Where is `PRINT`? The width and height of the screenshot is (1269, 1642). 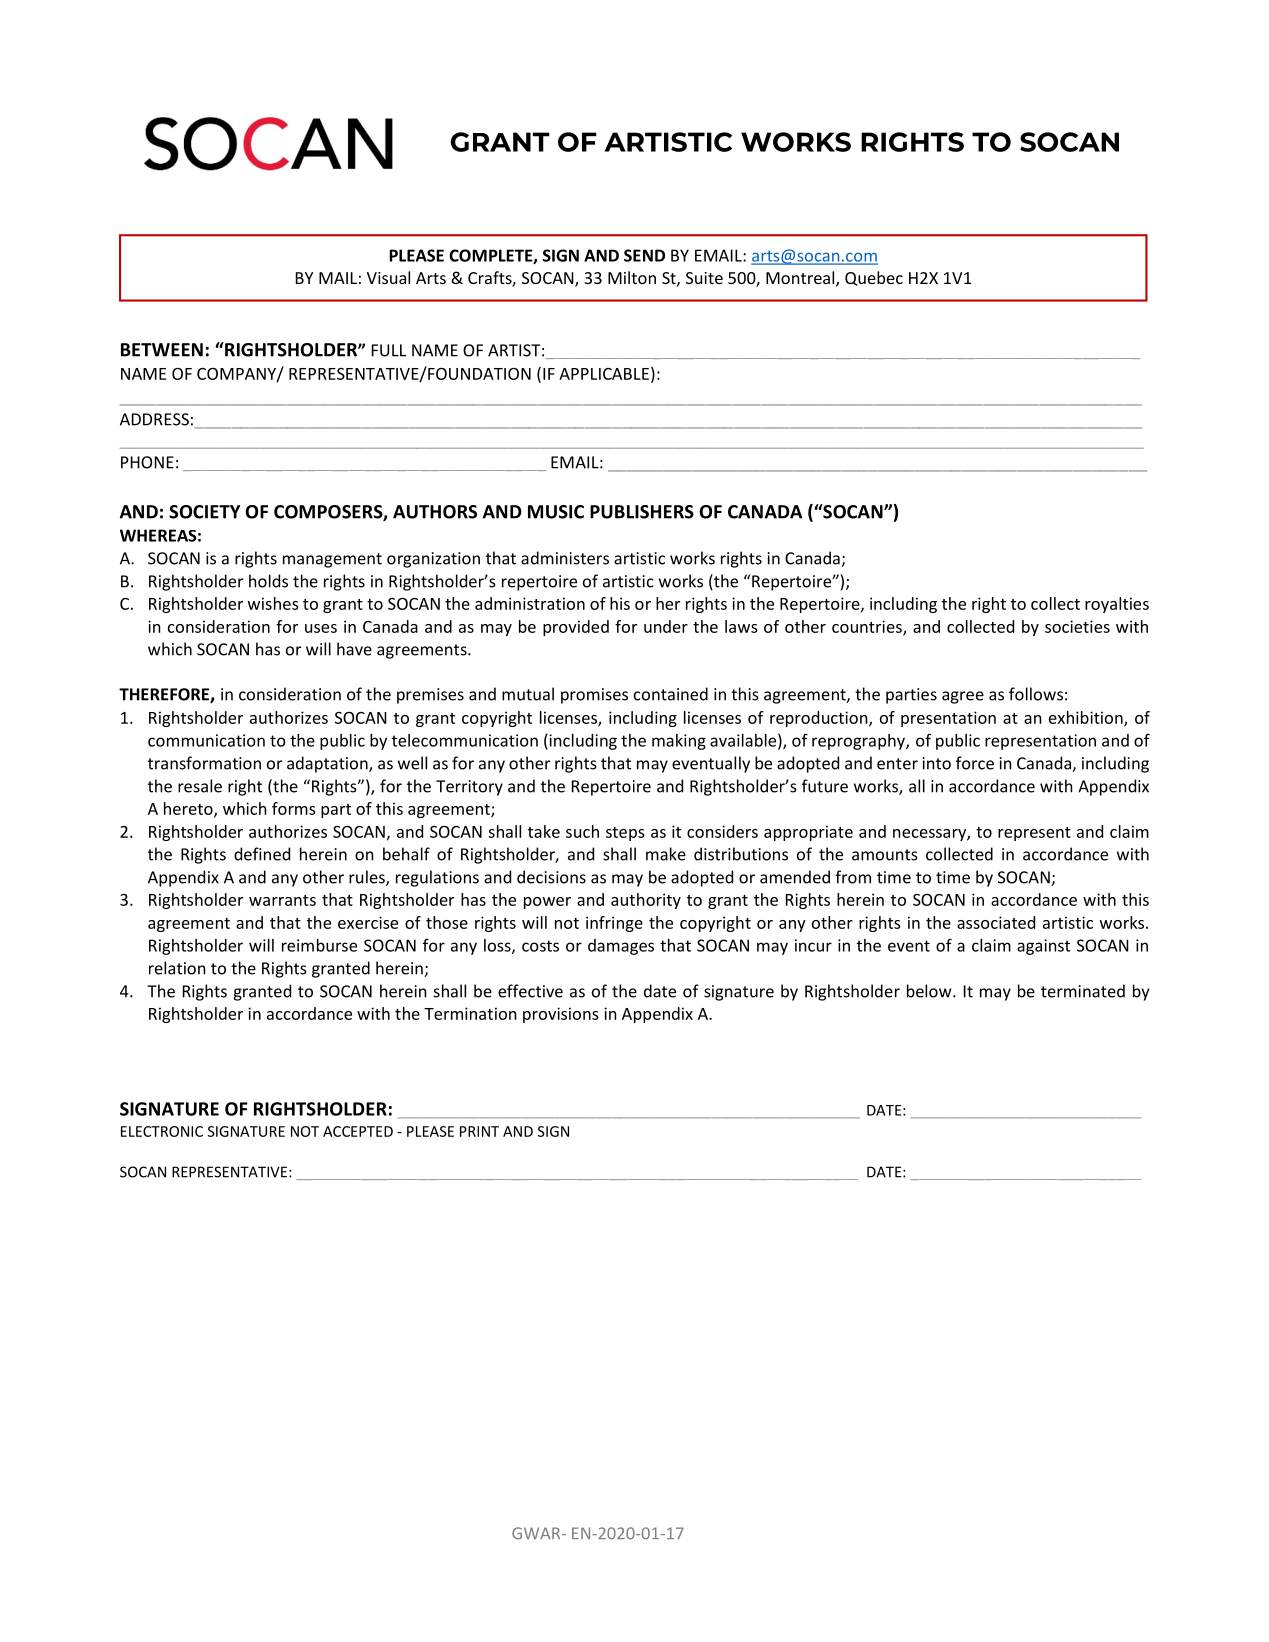
PRINT is located at coordinates (479, 1131).
